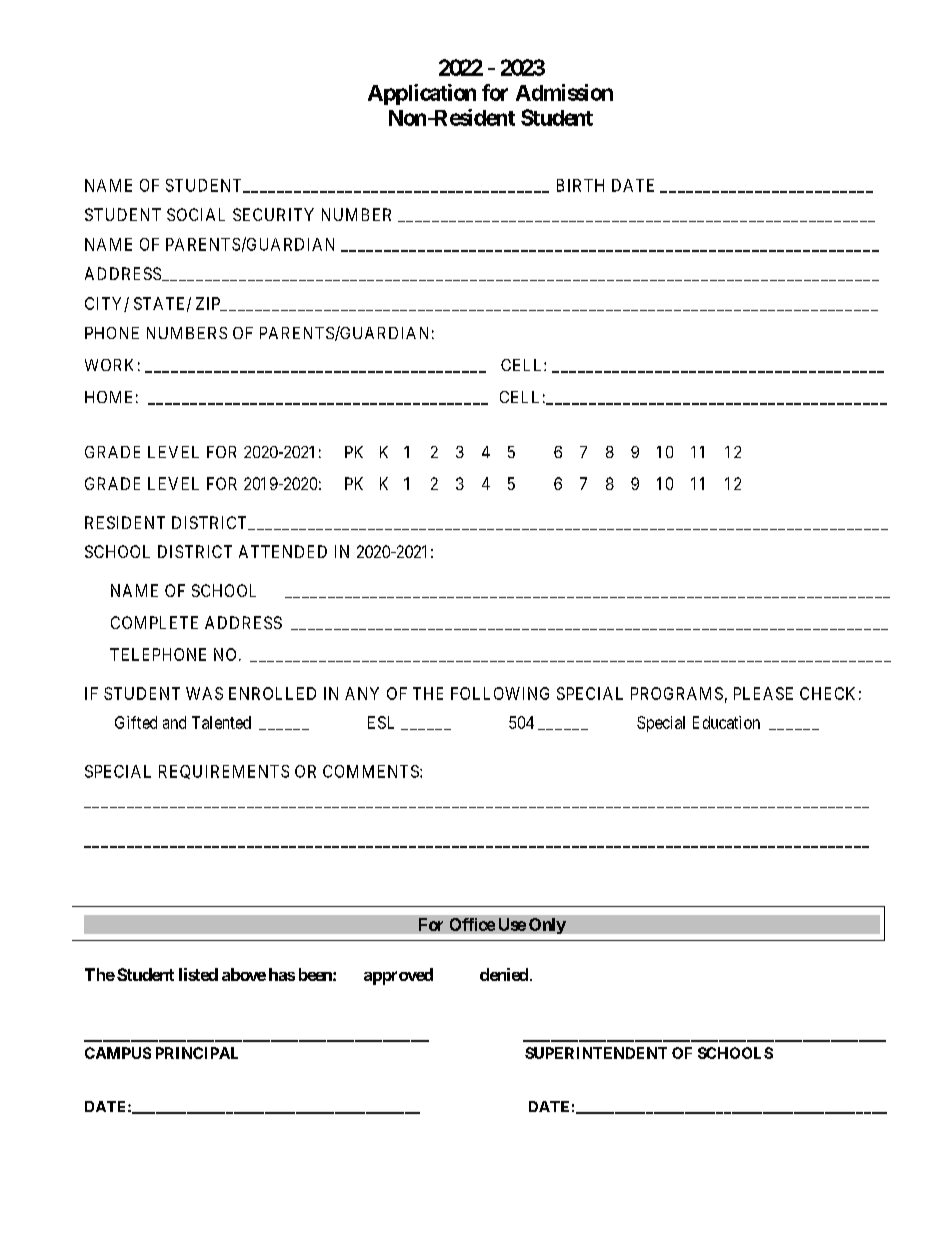 The image size is (952, 1233). What do you see at coordinates (564, 92) in the page?
I see `Admission` at bounding box center [564, 92].
